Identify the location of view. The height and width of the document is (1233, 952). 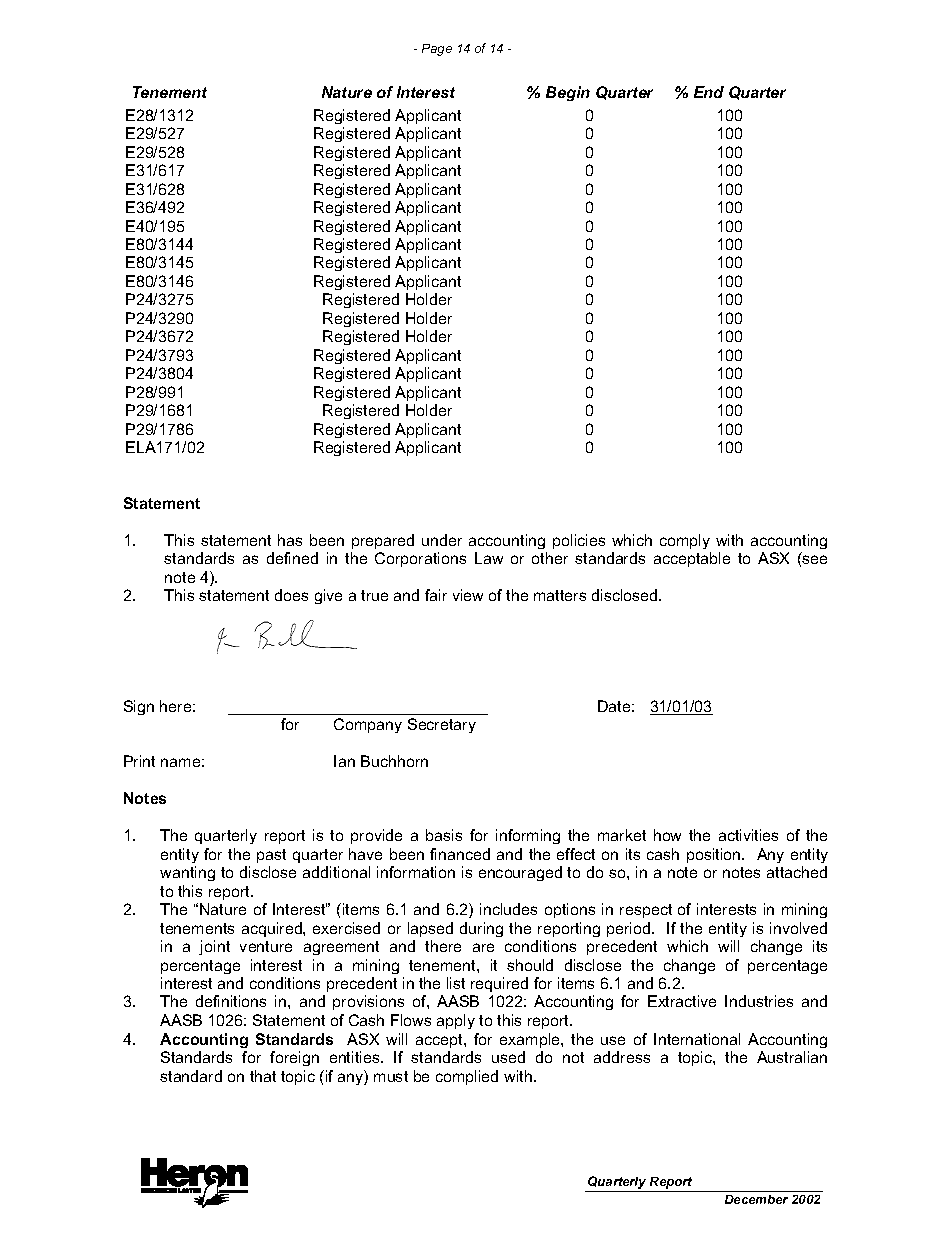
(468, 595).
